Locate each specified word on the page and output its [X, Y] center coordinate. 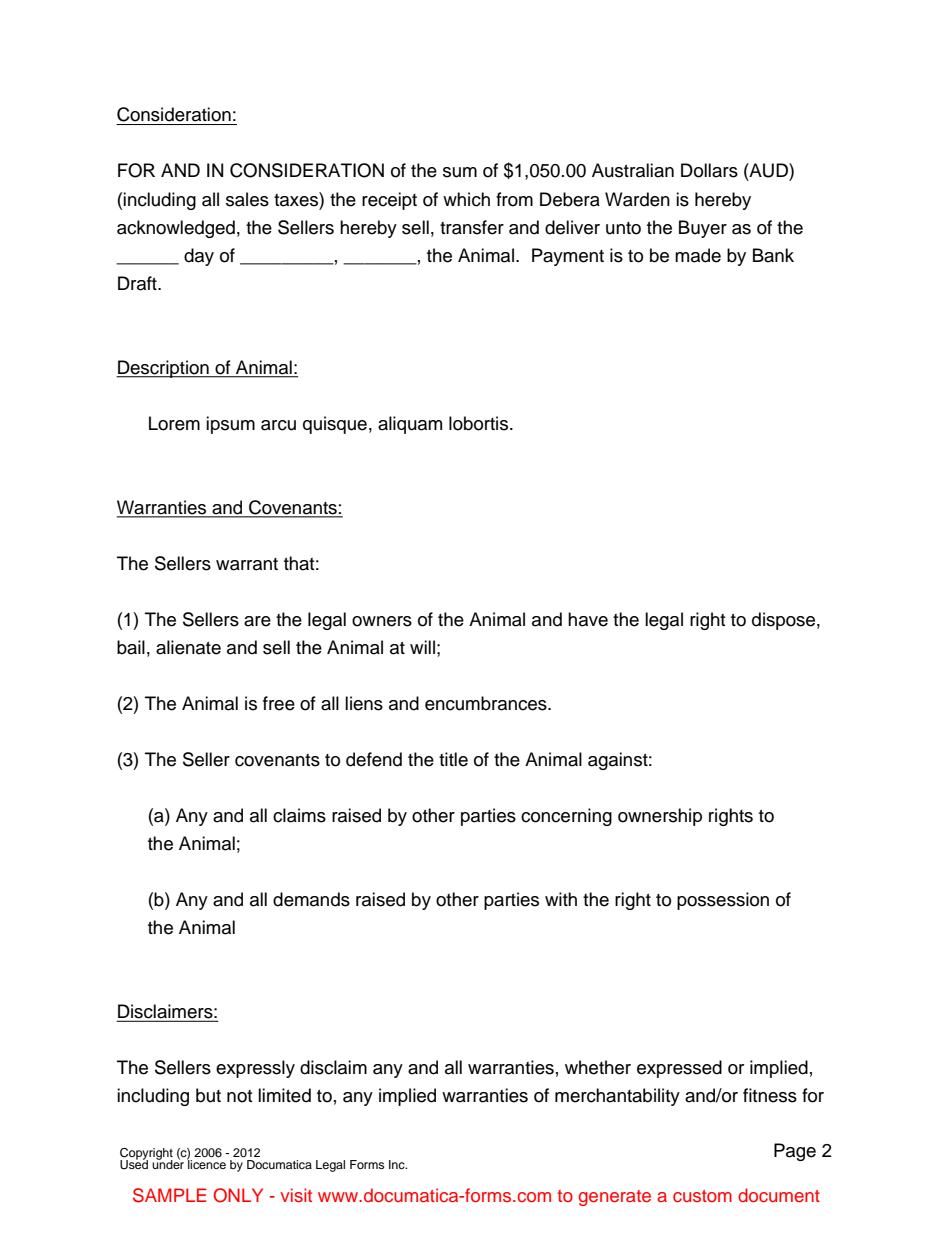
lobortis [480, 423]
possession [723, 901]
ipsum [230, 425]
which [466, 199]
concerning [566, 817]
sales [247, 199]
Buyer [703, 229]
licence [206, 1163]
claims [299, 815]
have [588, 619]
